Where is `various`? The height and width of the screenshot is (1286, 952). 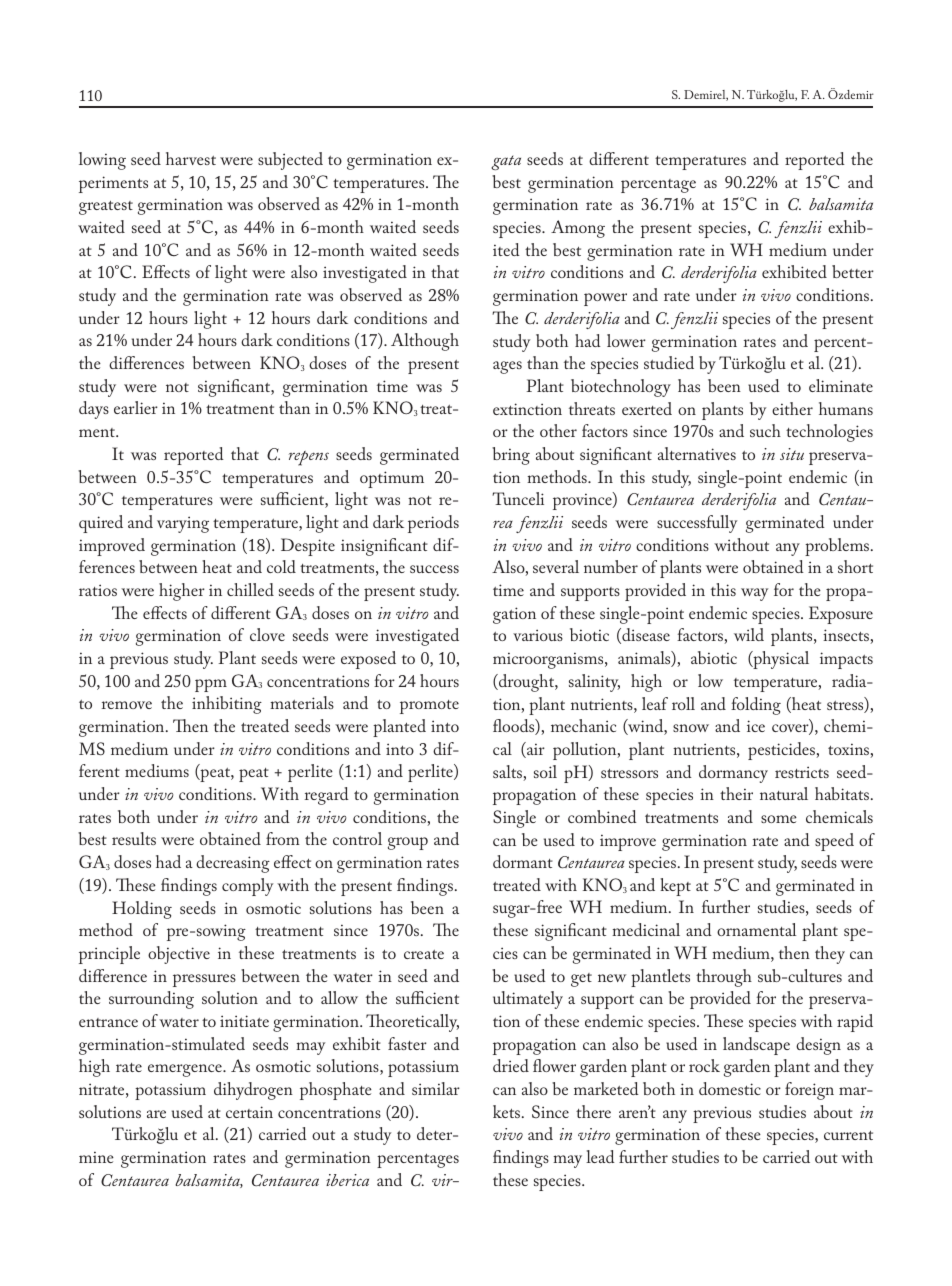 various is located at coordinates (538, 635).
